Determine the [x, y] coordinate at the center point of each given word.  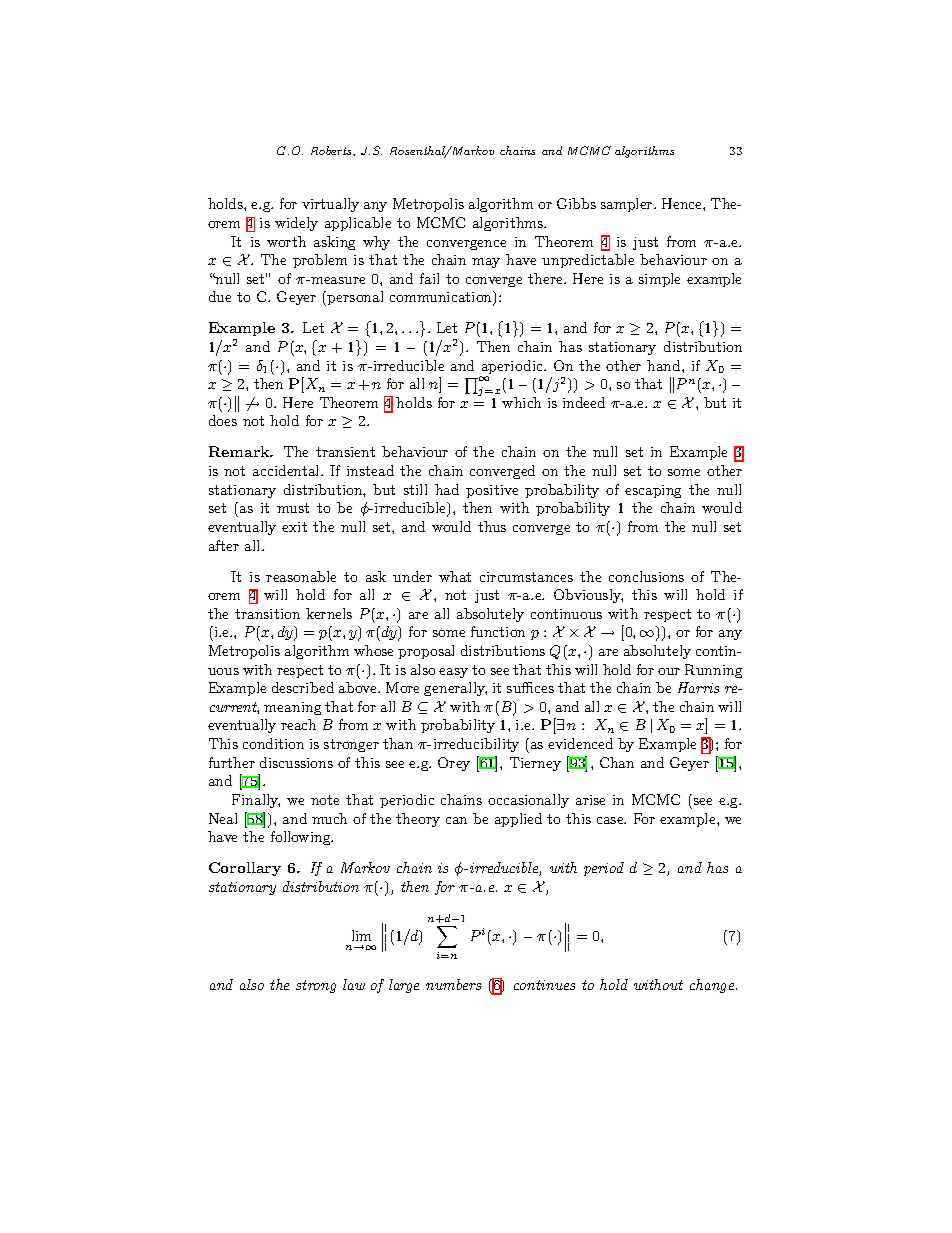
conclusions [646, 576]
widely [296, 224]
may [486, 263]
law [354, 984]
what [455, 576]
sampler [628, 205]
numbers [453, 984]
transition [267, 614]
